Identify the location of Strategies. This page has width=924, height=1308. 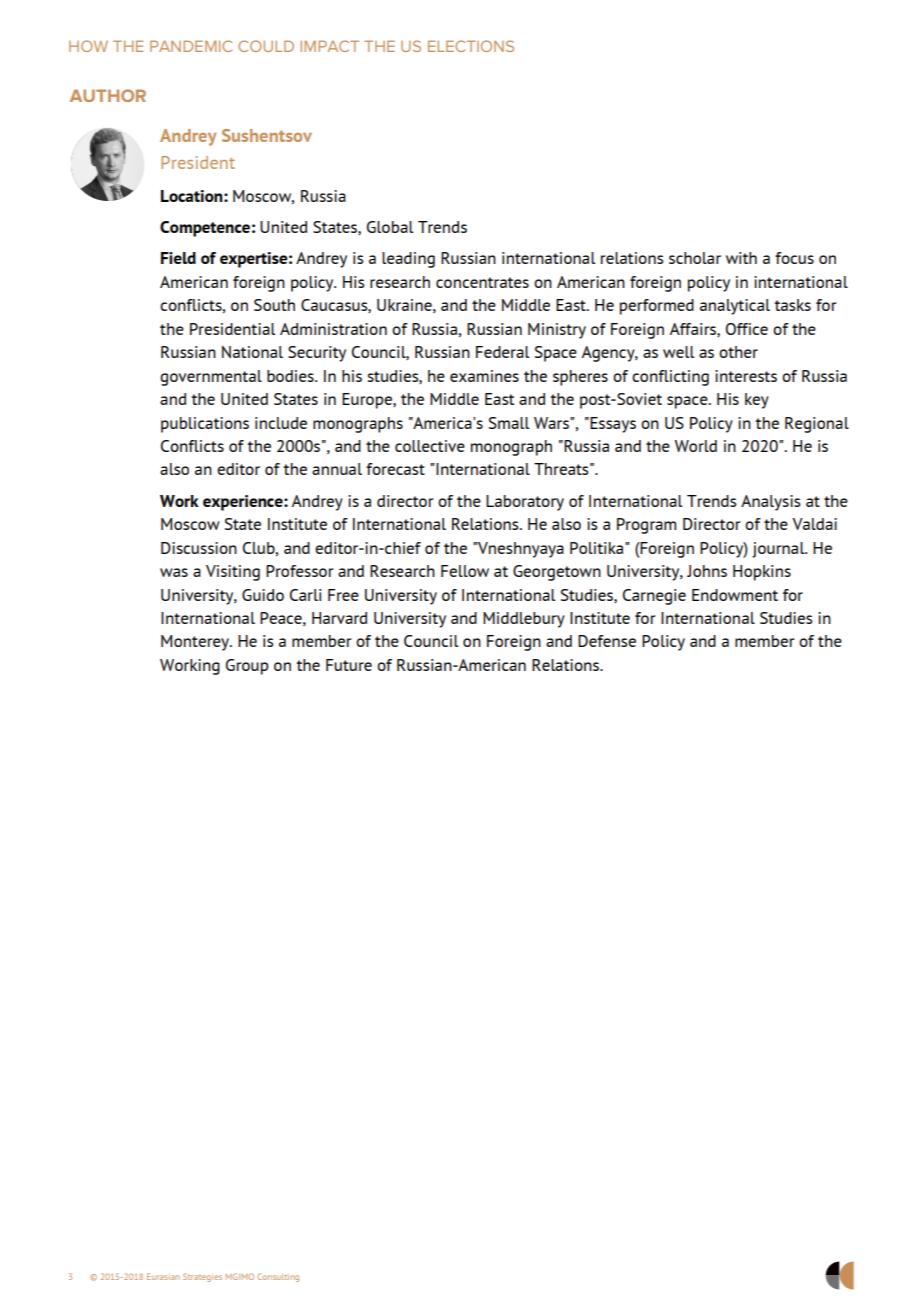
(202, 1277).
